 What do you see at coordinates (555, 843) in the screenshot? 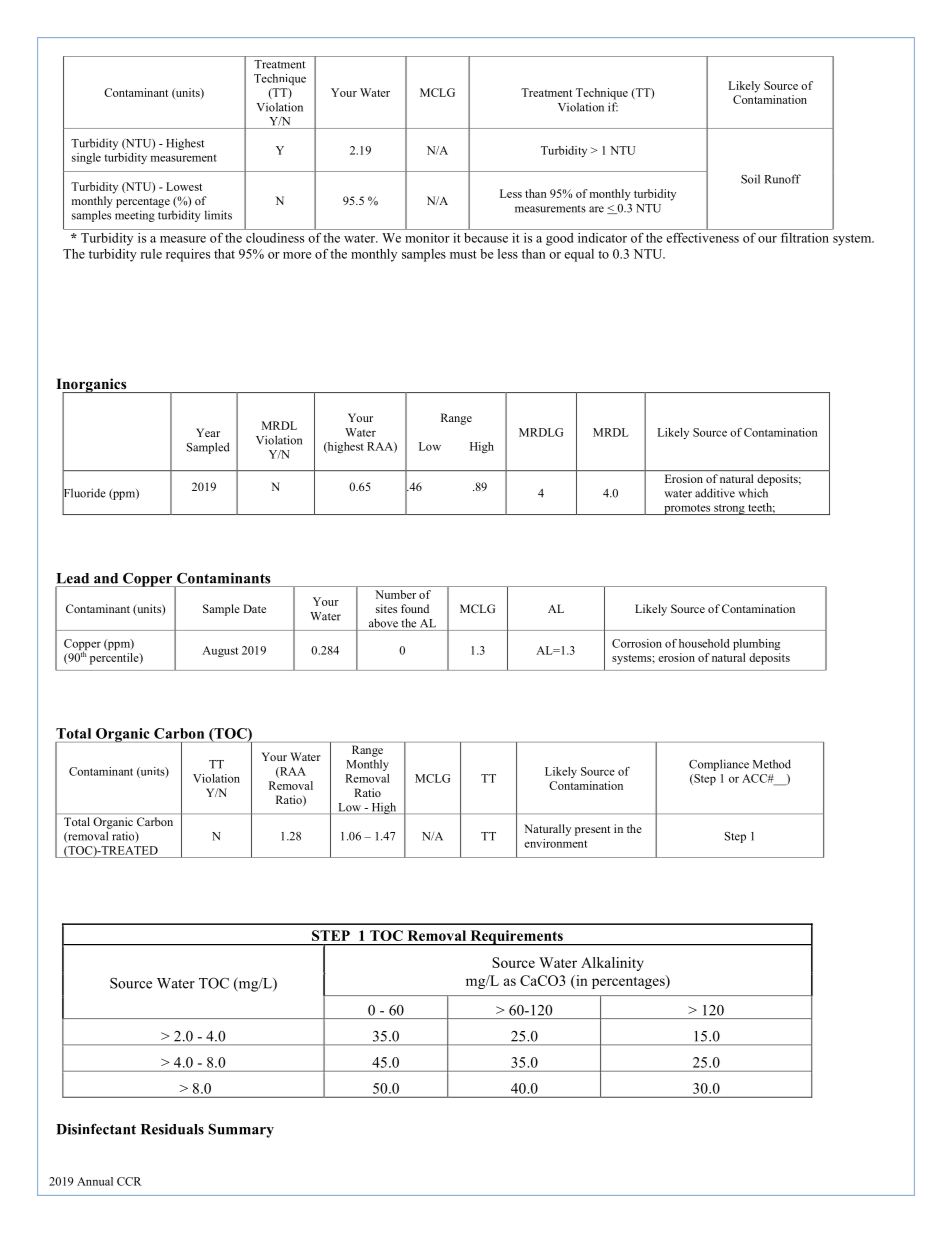
I see `environment` at bounding box center [555, 843].
